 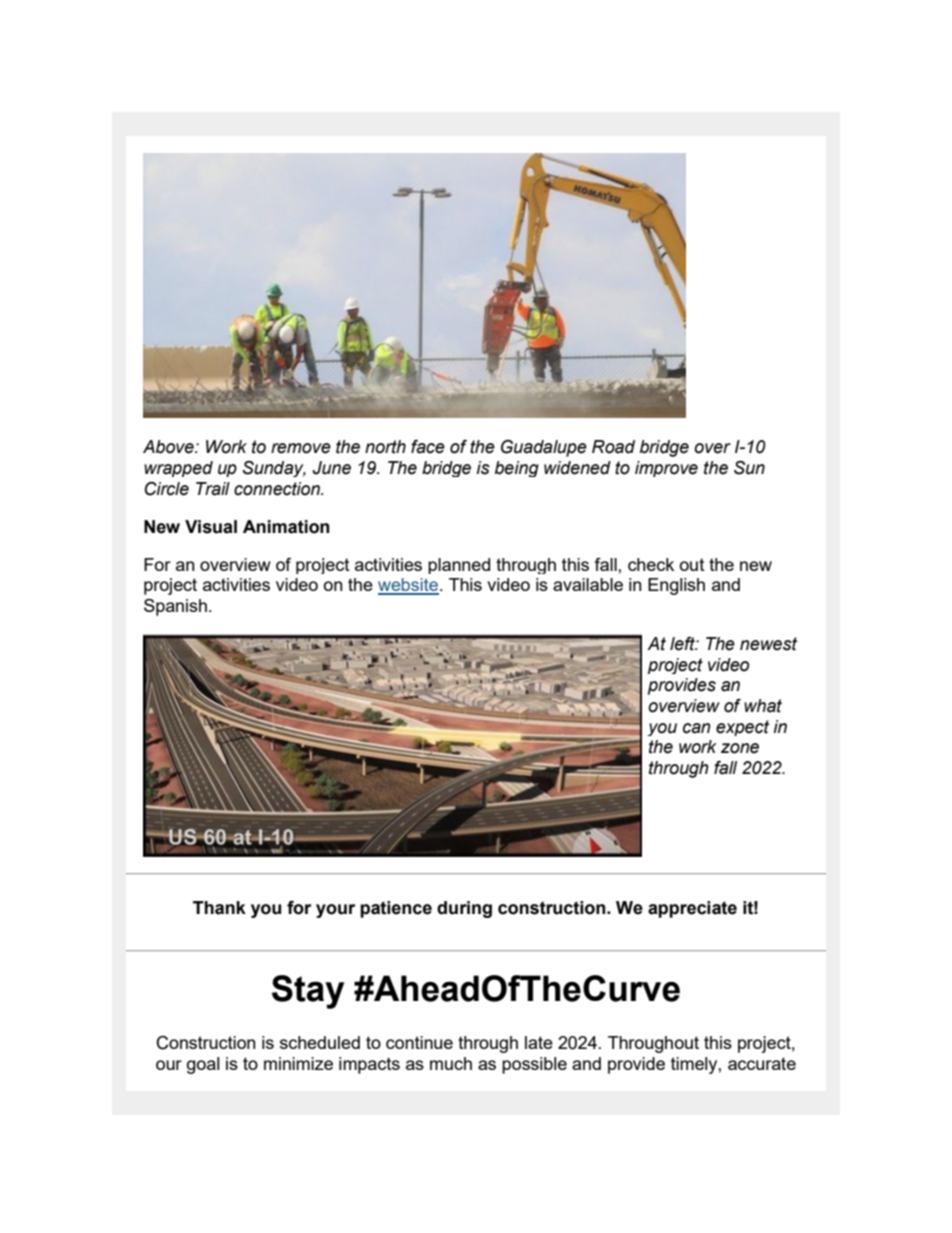 What do you see at coordinates (274, 469) in the screenshot?
I see `Sunday` at bounding box center [274, 469].
